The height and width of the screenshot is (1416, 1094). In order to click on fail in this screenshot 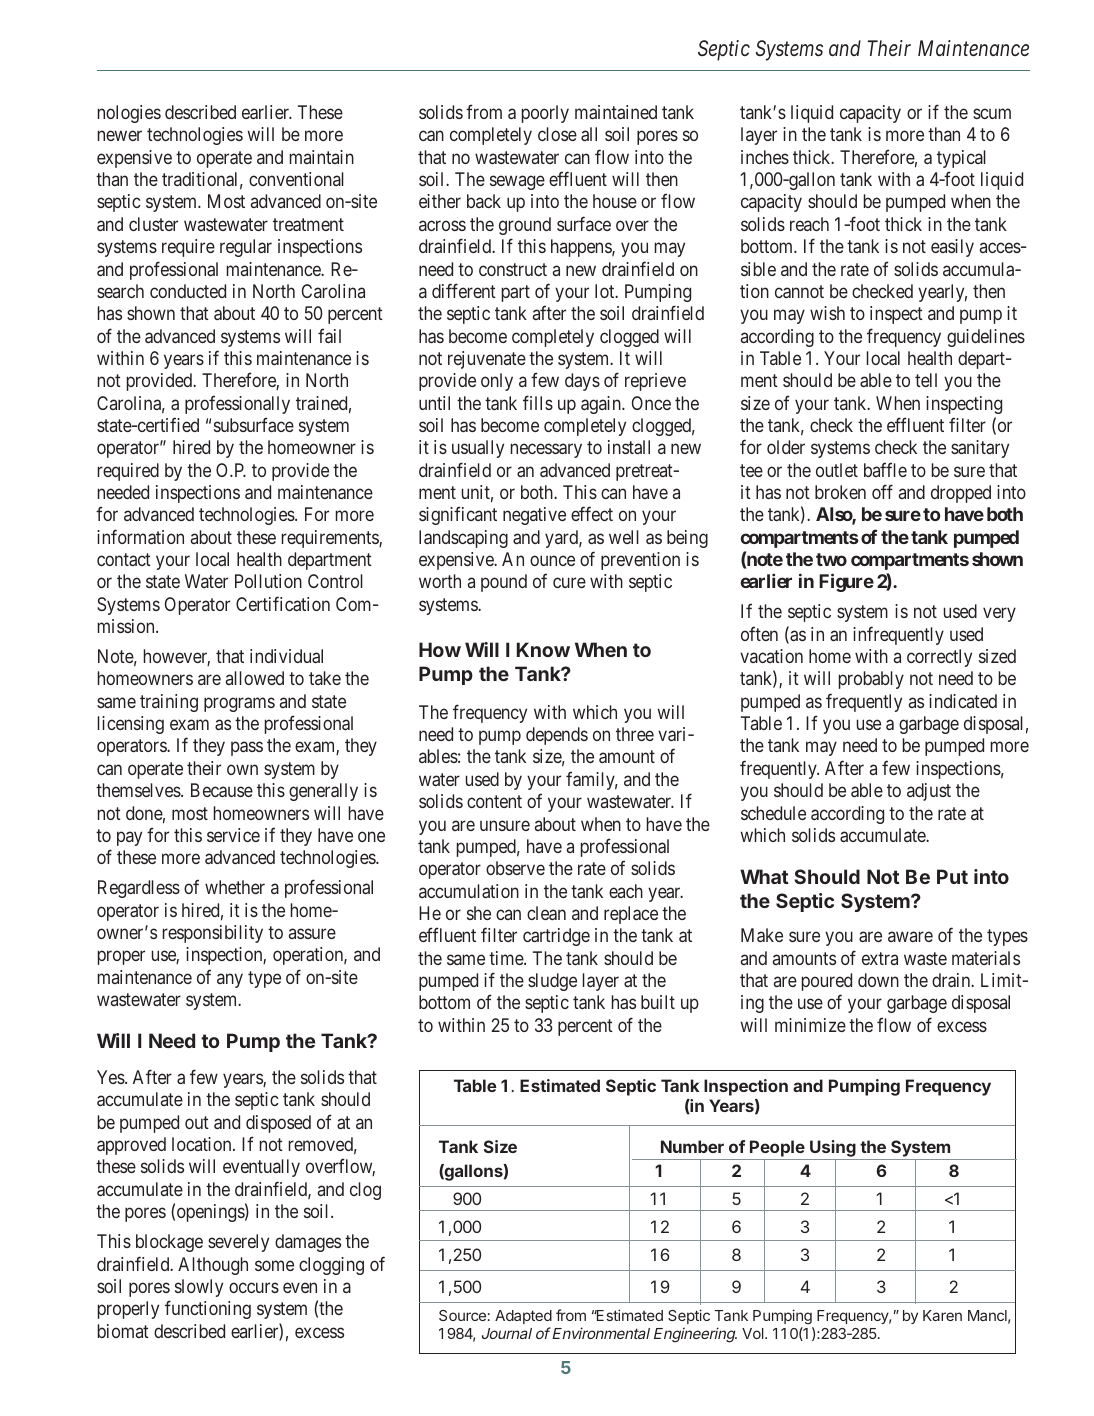, I will do `click(329, 335)`.
